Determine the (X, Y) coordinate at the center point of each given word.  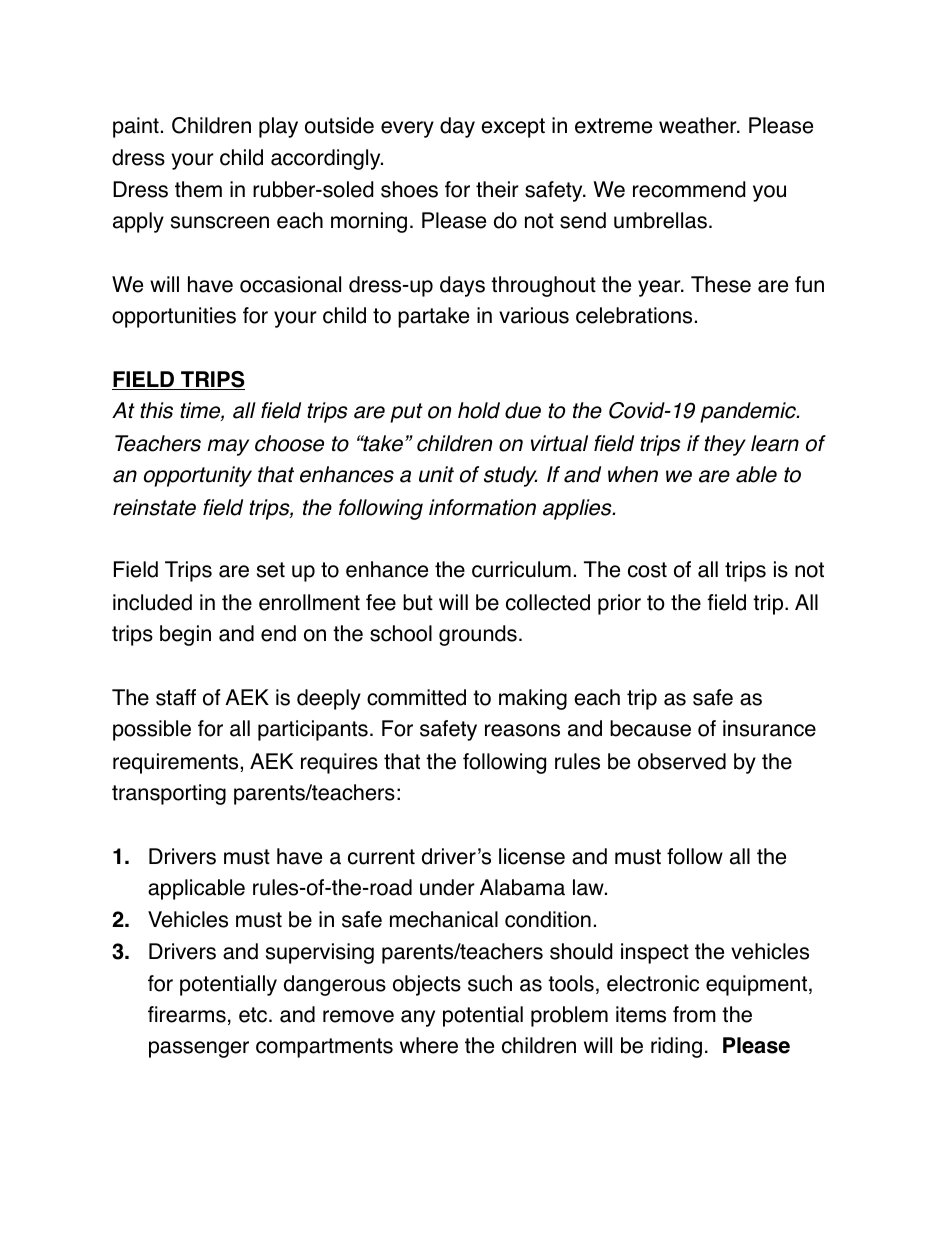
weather (699, 125)
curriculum (521, 569)
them (198, 189)
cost (647, 570)
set (271, 570)
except (513, 128)
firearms (187, 1014)
